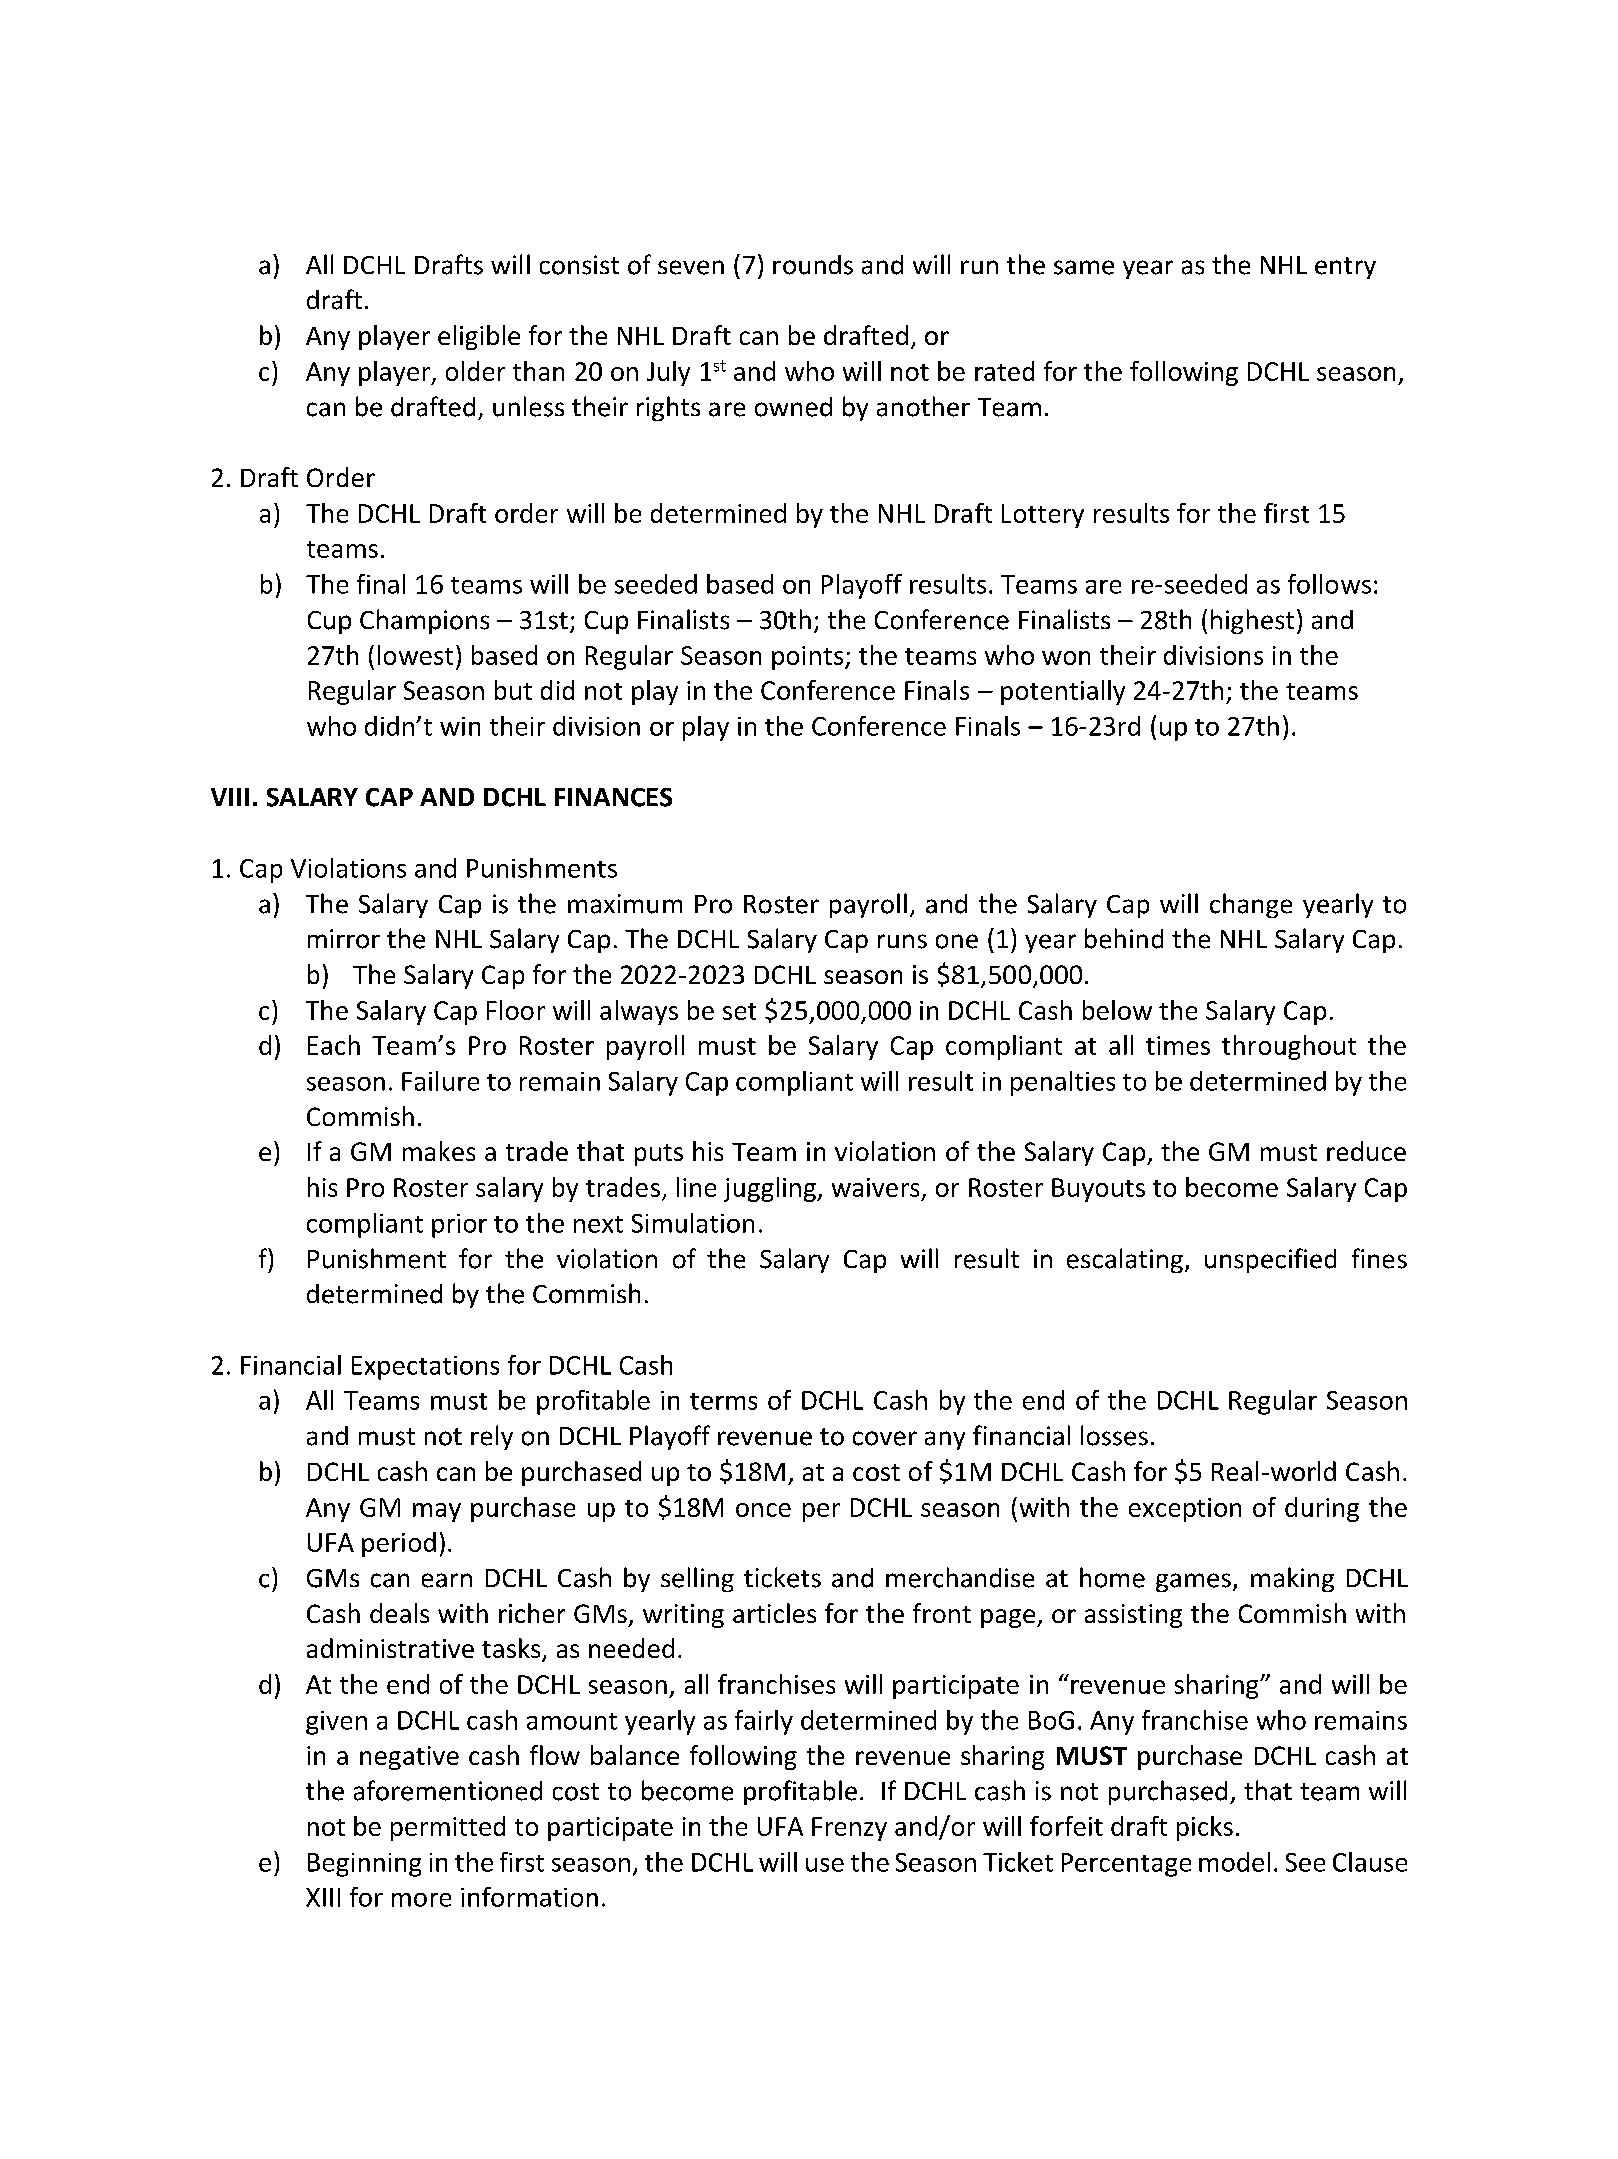  Describe the element at coordinates (364, 1865) in the screenshot. I see `Beginning` at that location.
